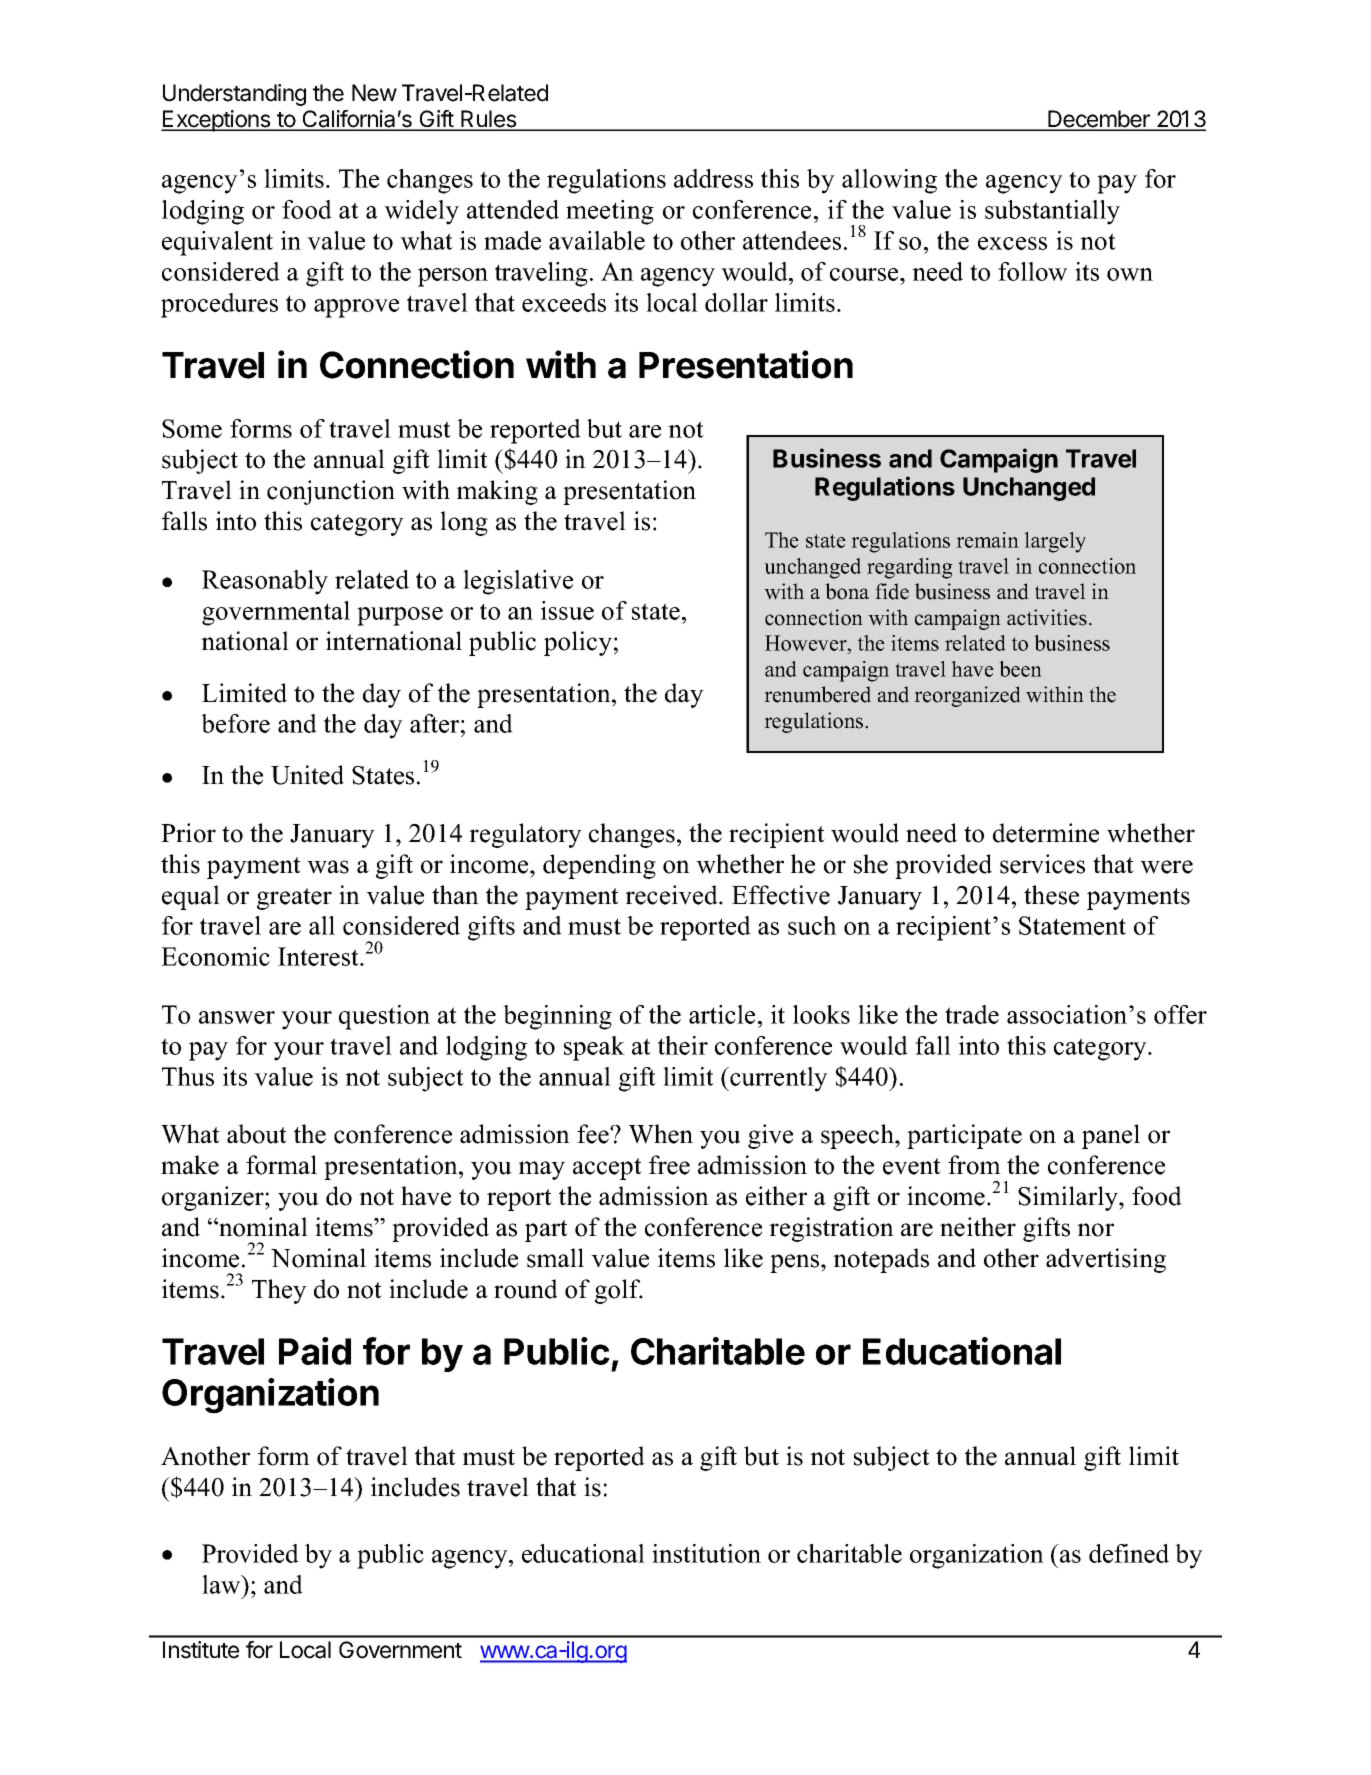 The height and width of the screenshot is (1775, 1371). What do you see at coordinates (328, 867) in the screenshot?
I see `was` at bounding box center [328, 867].
